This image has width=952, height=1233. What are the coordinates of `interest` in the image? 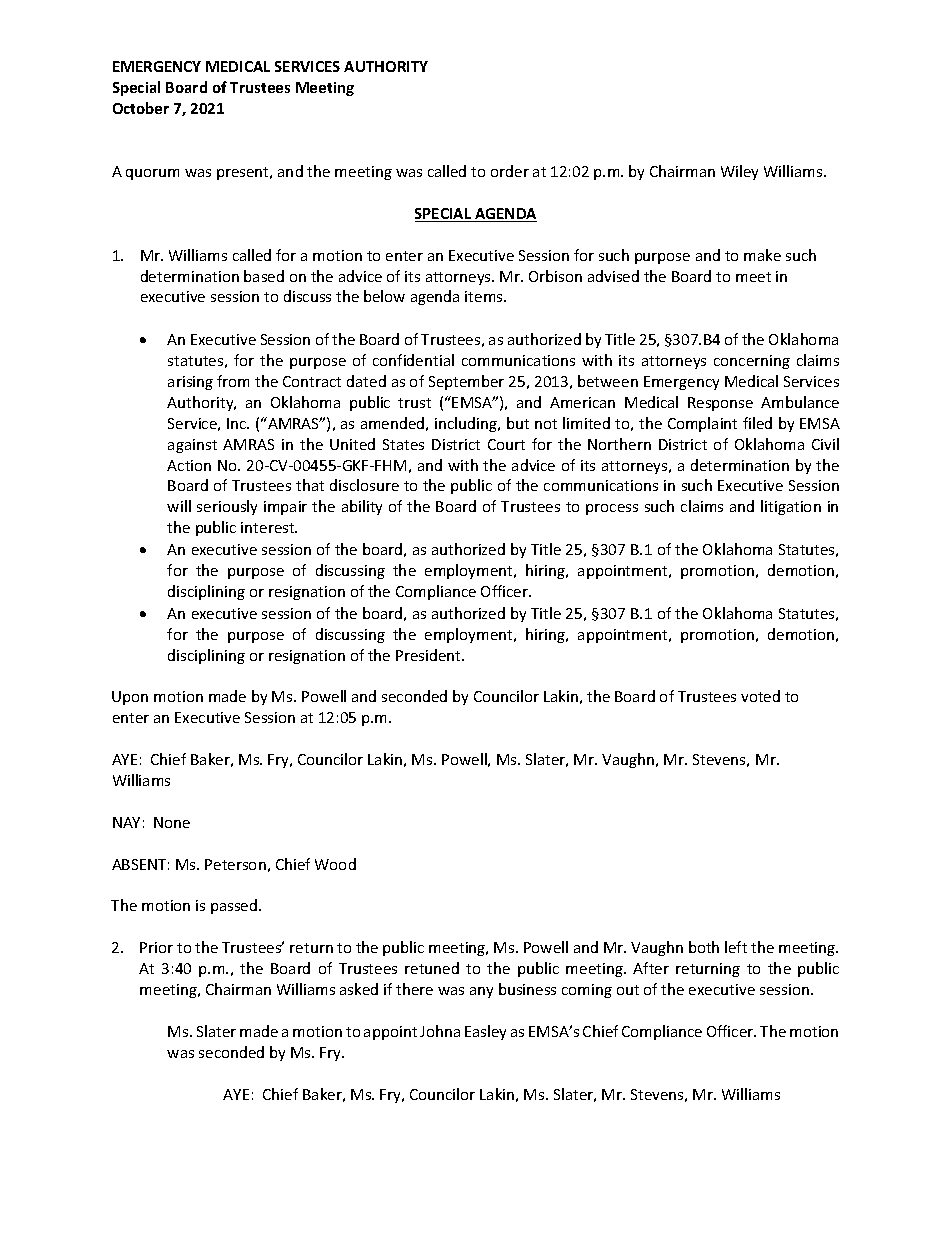 It's located at (269, 527).
